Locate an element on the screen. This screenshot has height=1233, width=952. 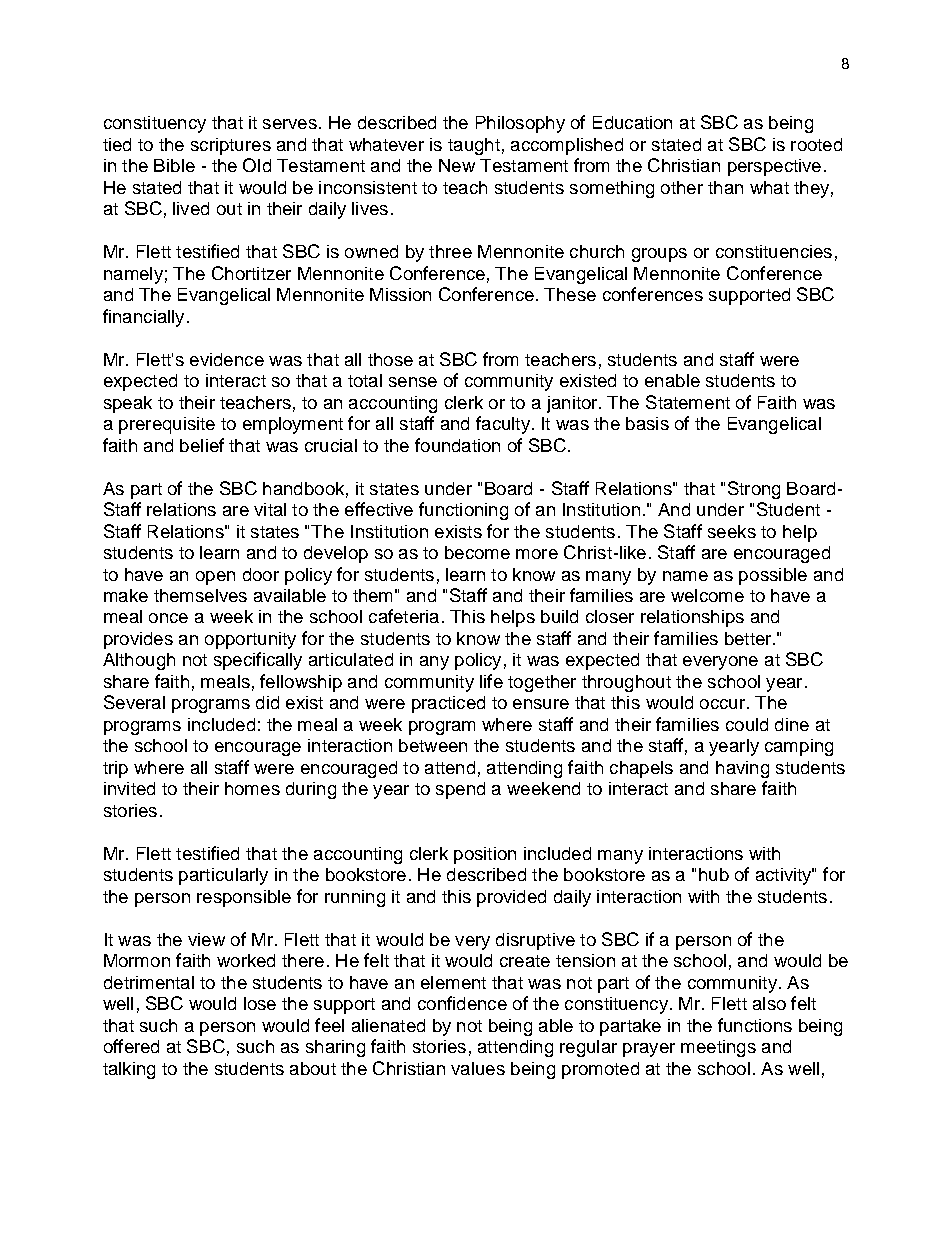
taught is located at coordinates (474, 146).
